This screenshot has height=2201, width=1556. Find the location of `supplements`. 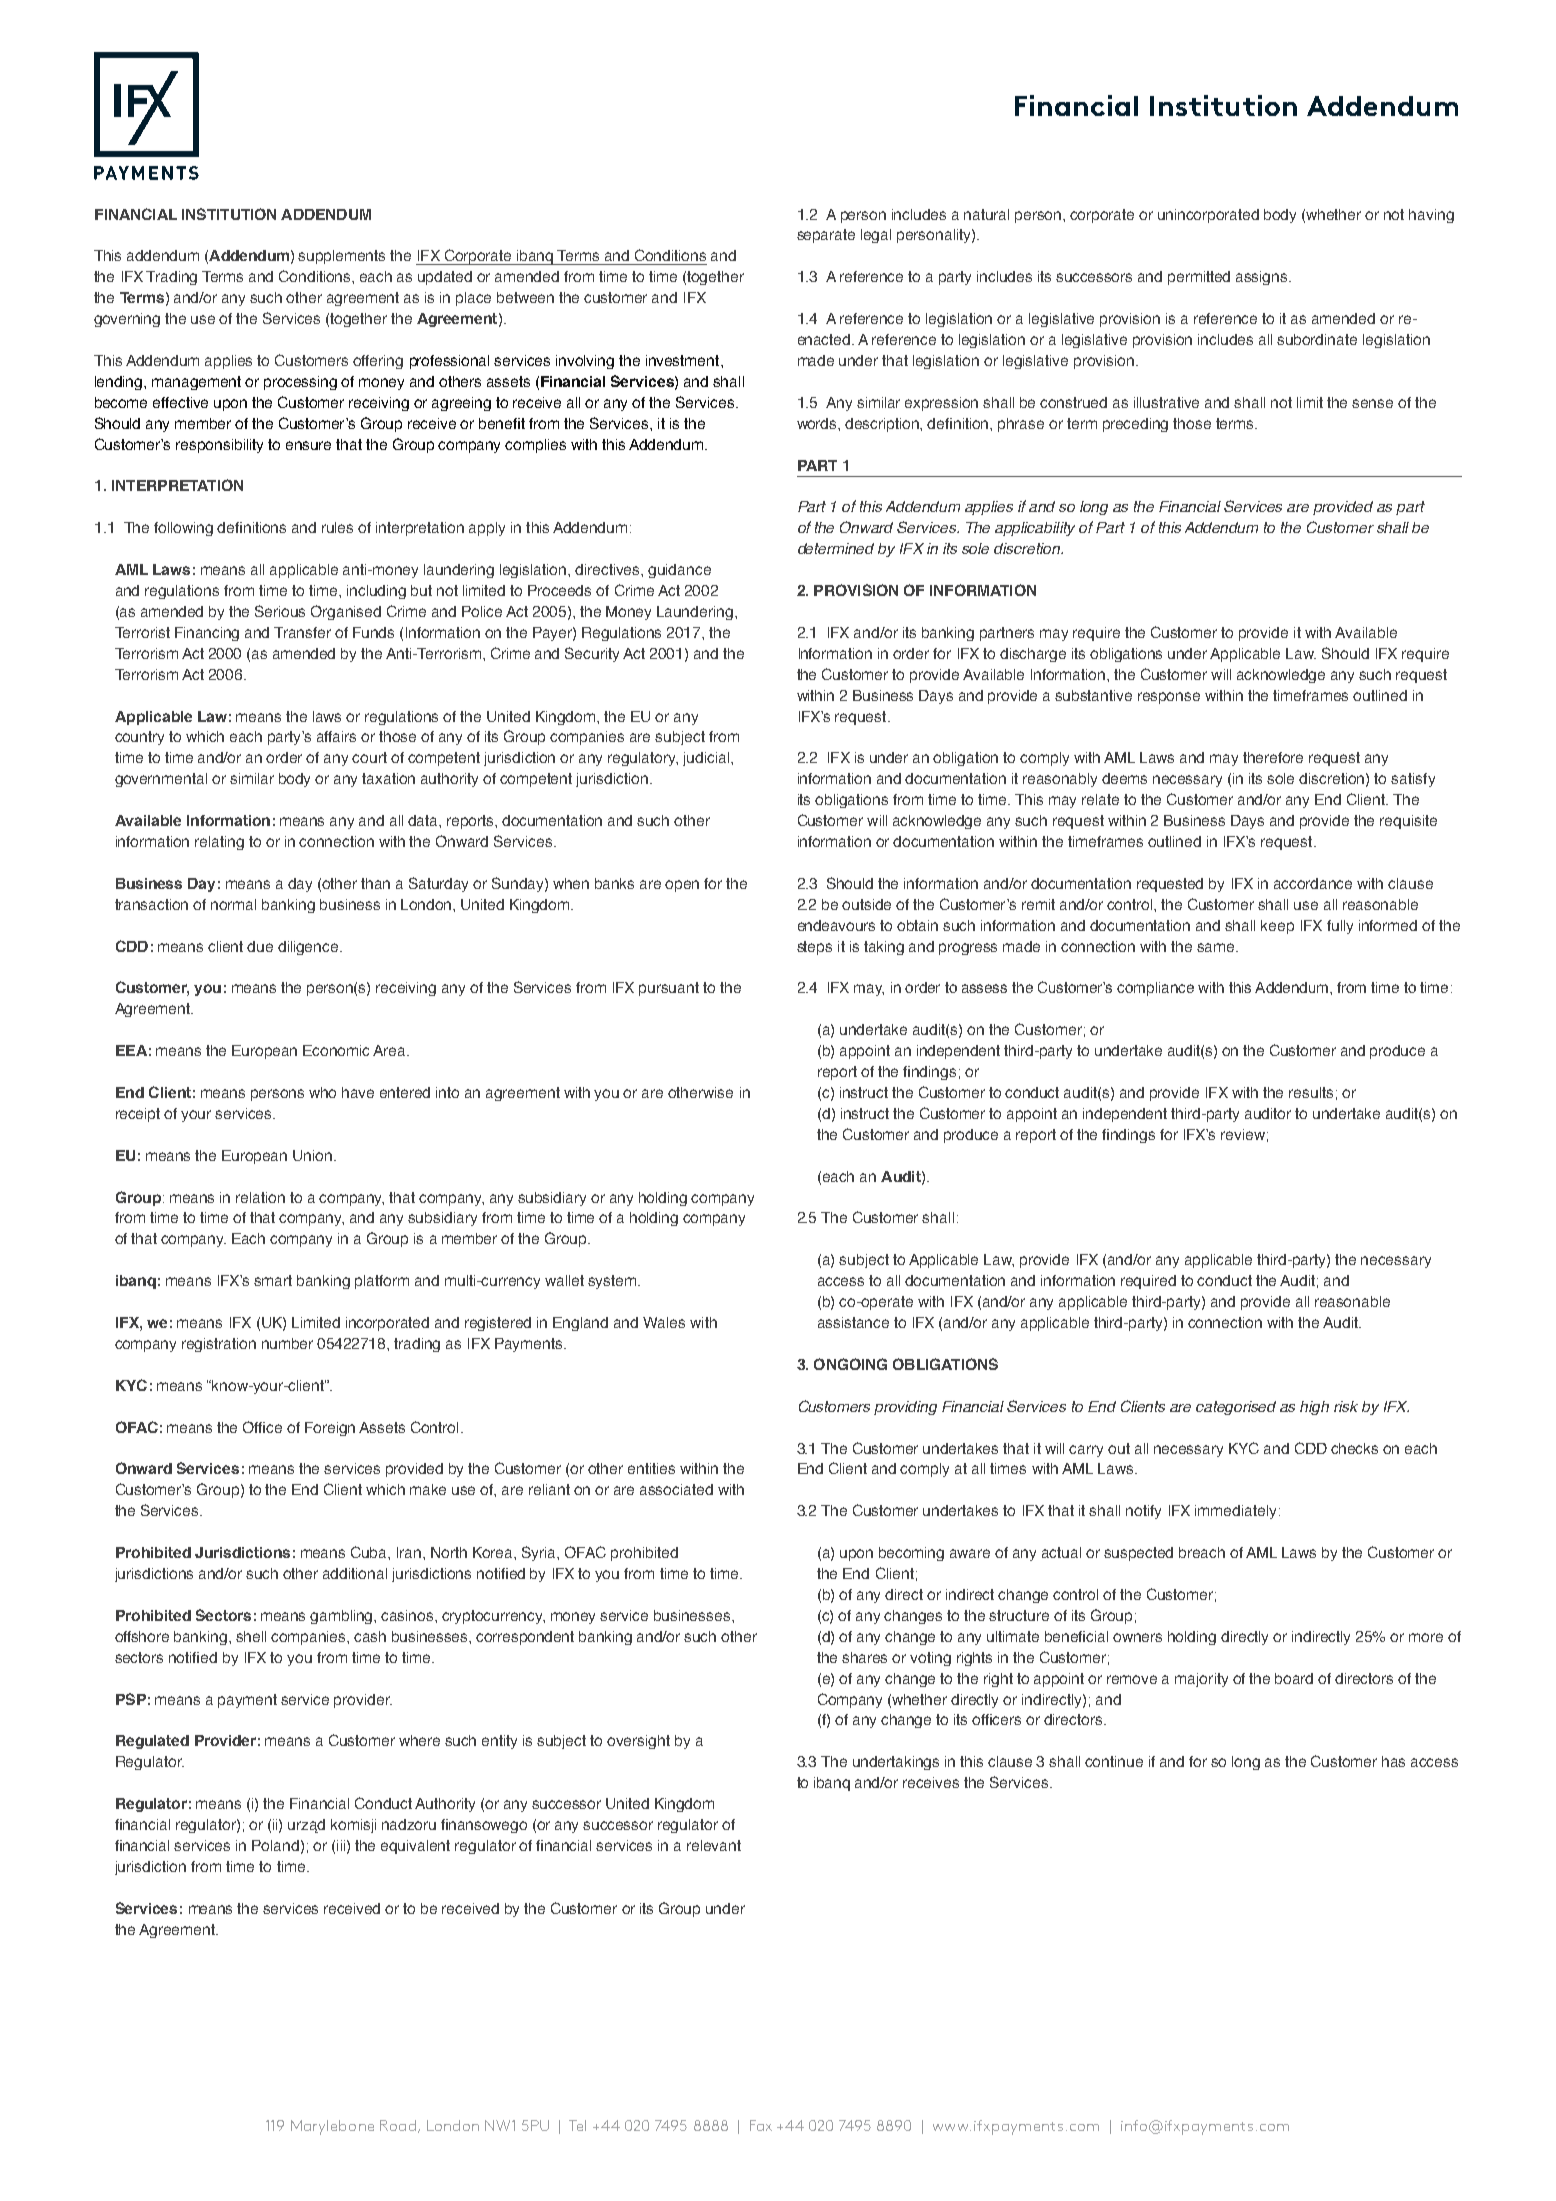

supplements is located at coordinates (341, 257).
